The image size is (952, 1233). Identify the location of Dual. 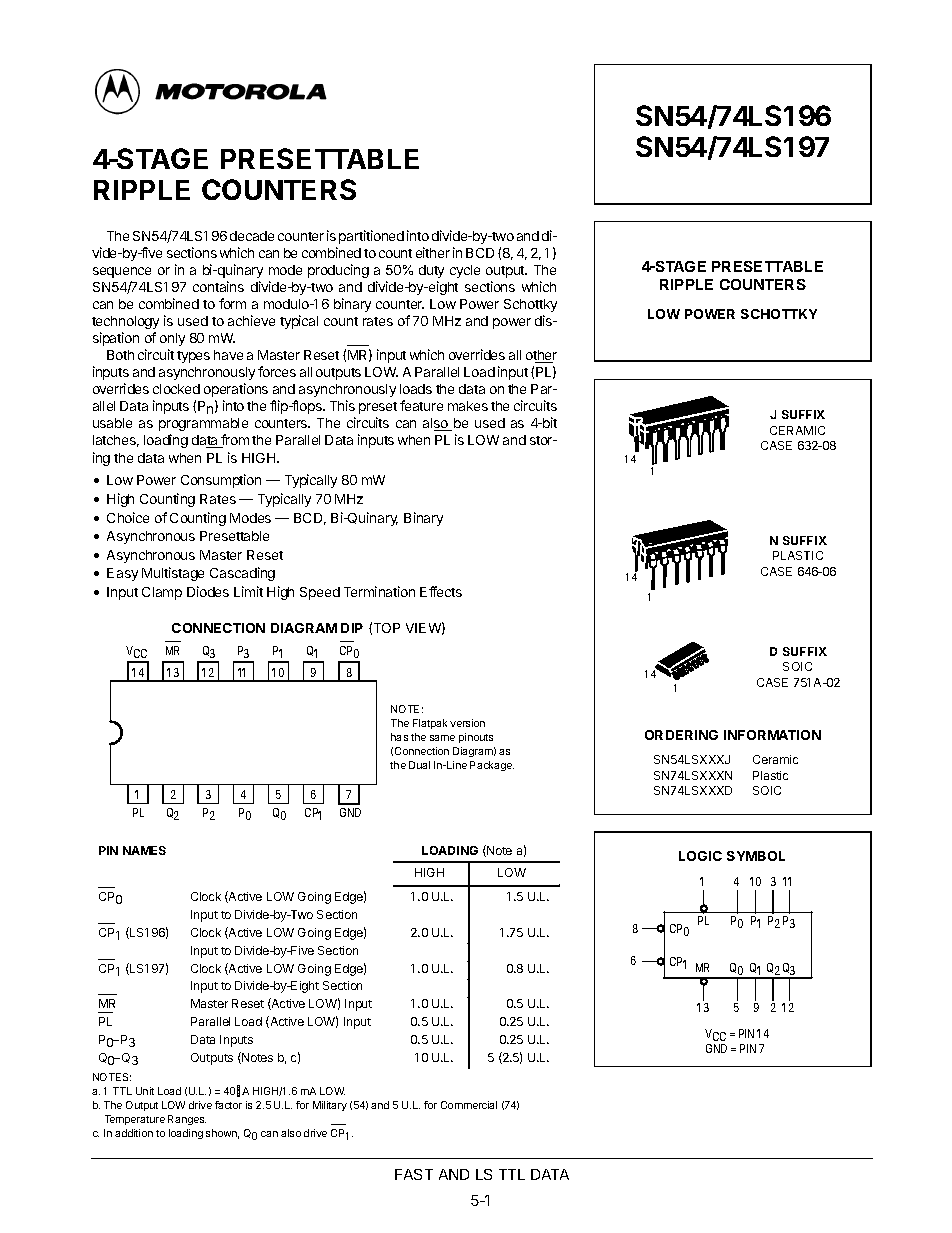
(419, 765).
